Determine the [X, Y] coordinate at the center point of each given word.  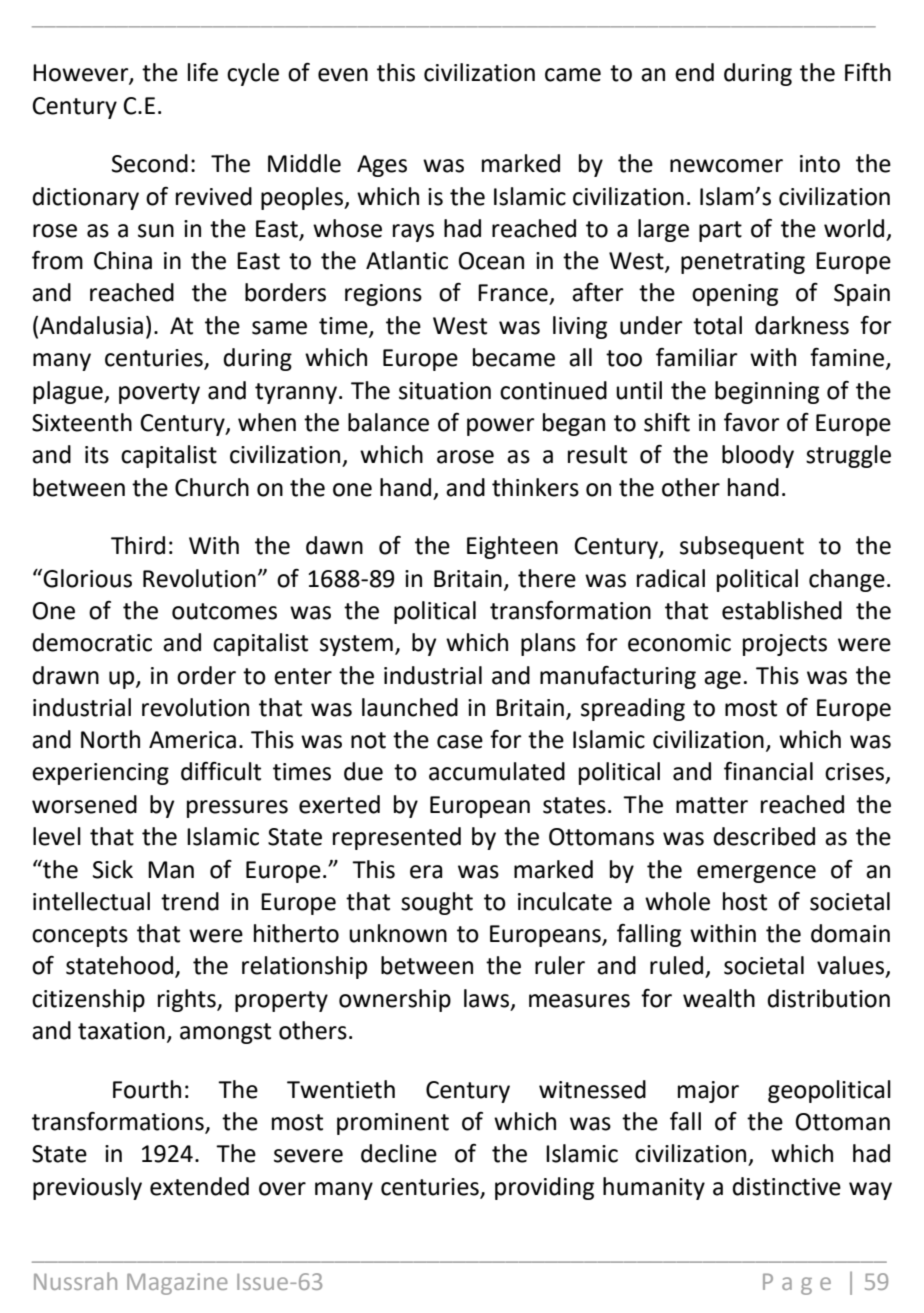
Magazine [177, 1284]
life [203, 72]
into [820, 164]
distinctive [786, 1186]
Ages [382, 166]
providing [544, 1188]
